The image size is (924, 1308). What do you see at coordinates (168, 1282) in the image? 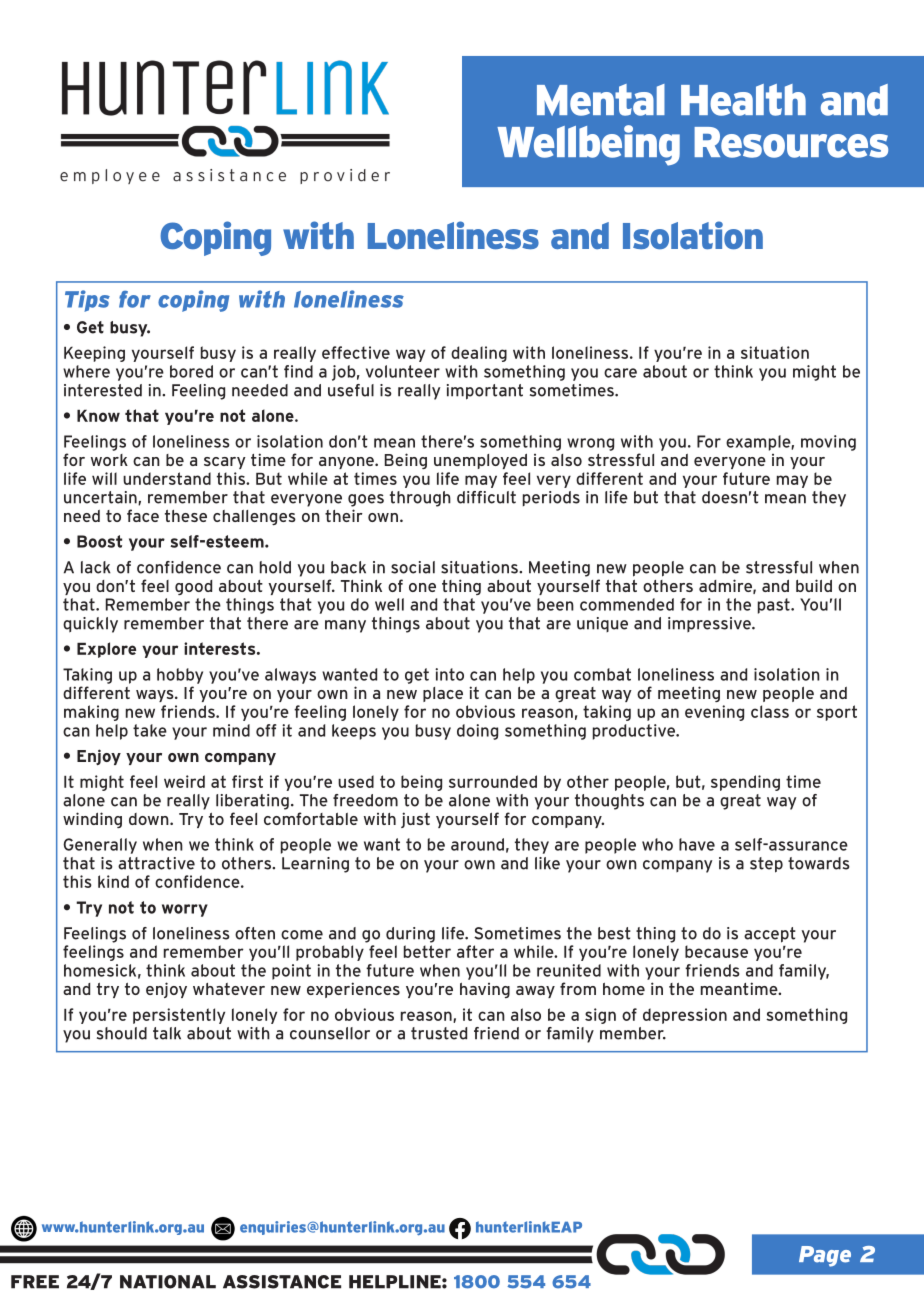
I see `NATIONAL` at bounding box center [168, 1282].
